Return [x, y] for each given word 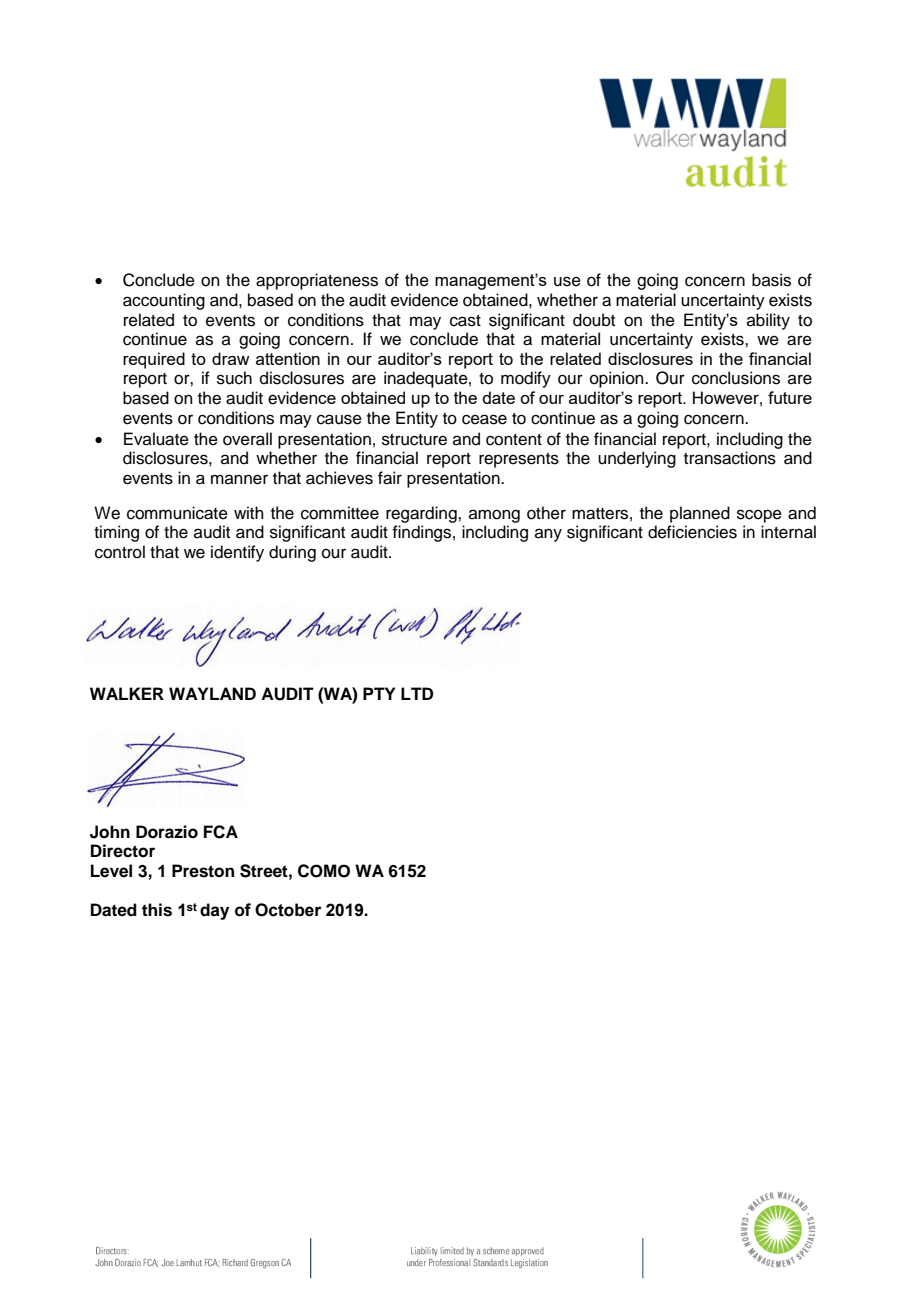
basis [771, 280]
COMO [324, 871]
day [214, 911]
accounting [164, 301]
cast [465, 321]
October [288, 910]
